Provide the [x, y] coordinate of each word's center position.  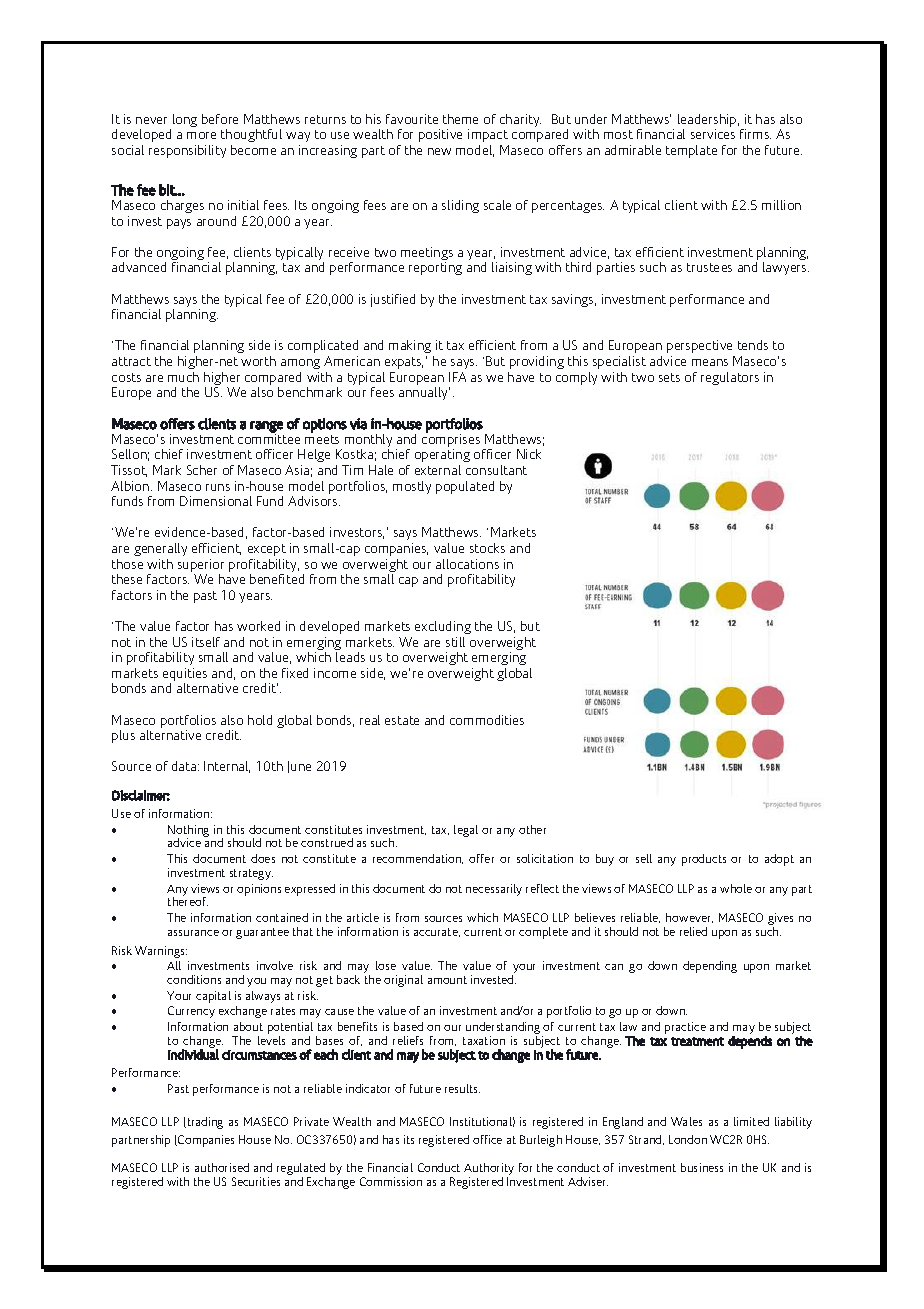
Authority [489, 1170]
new [439, 151]
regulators [730, 378]
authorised [222, 1167]
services [713, 134]
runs [218, 487]
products [704, 860]
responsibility [187, 151]
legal [466, 831]
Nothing [188, 832]
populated [465, 487]
